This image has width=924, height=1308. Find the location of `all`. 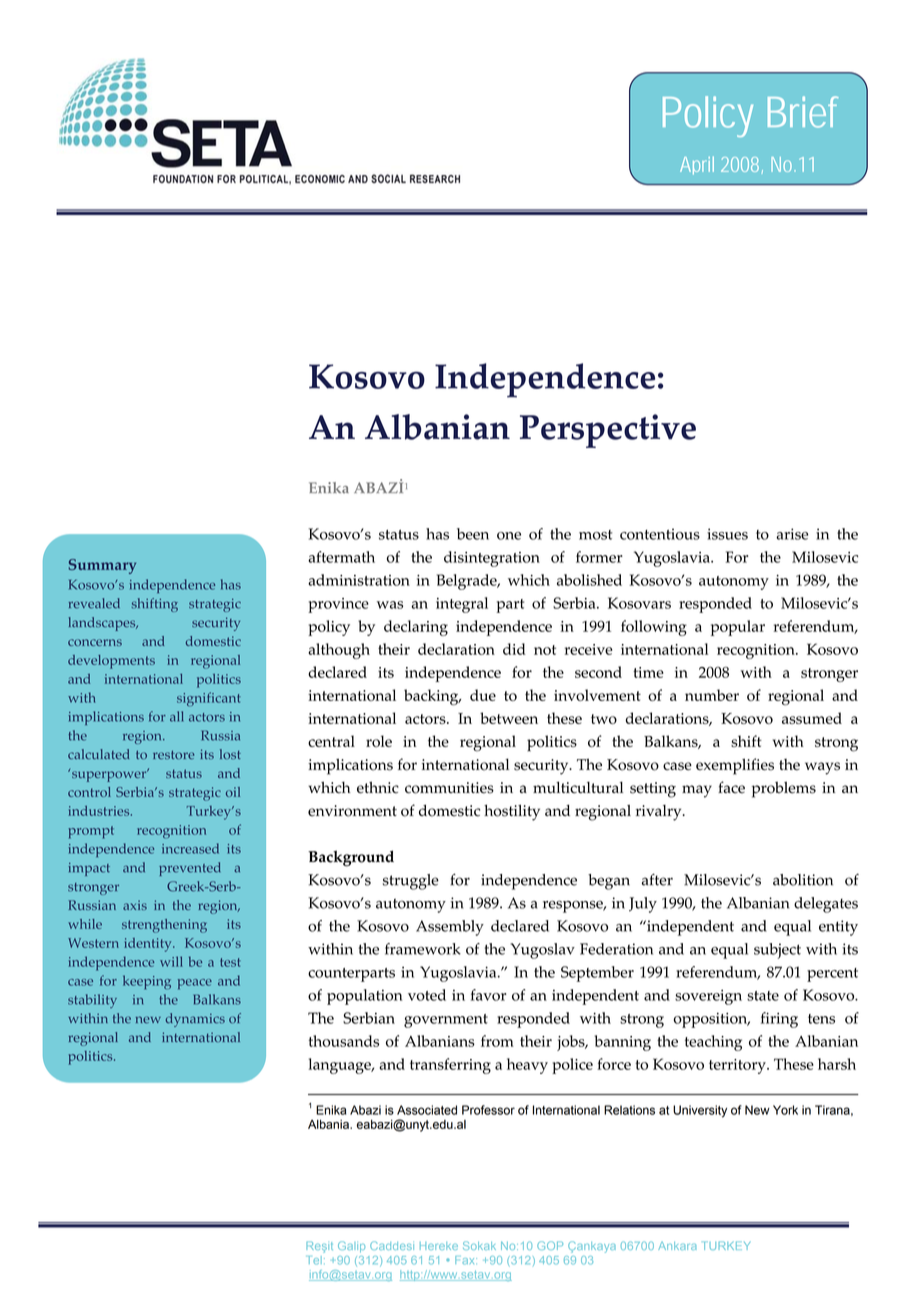

all is located at coordinates (177, 716).
